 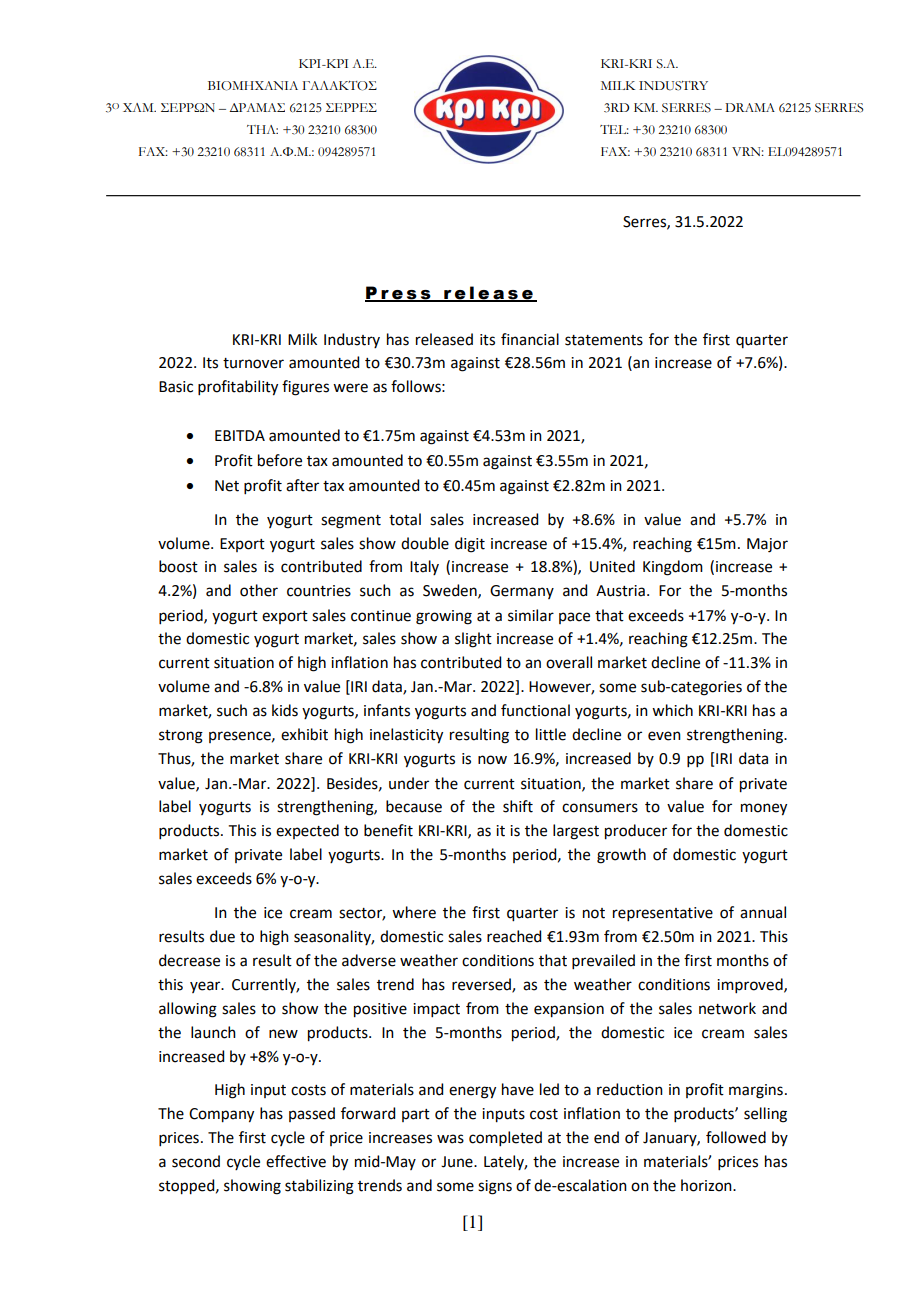 What do you see at coordinates (750, 107) in the document?
I see `DRAMA` at bounding box center [750, 107].
